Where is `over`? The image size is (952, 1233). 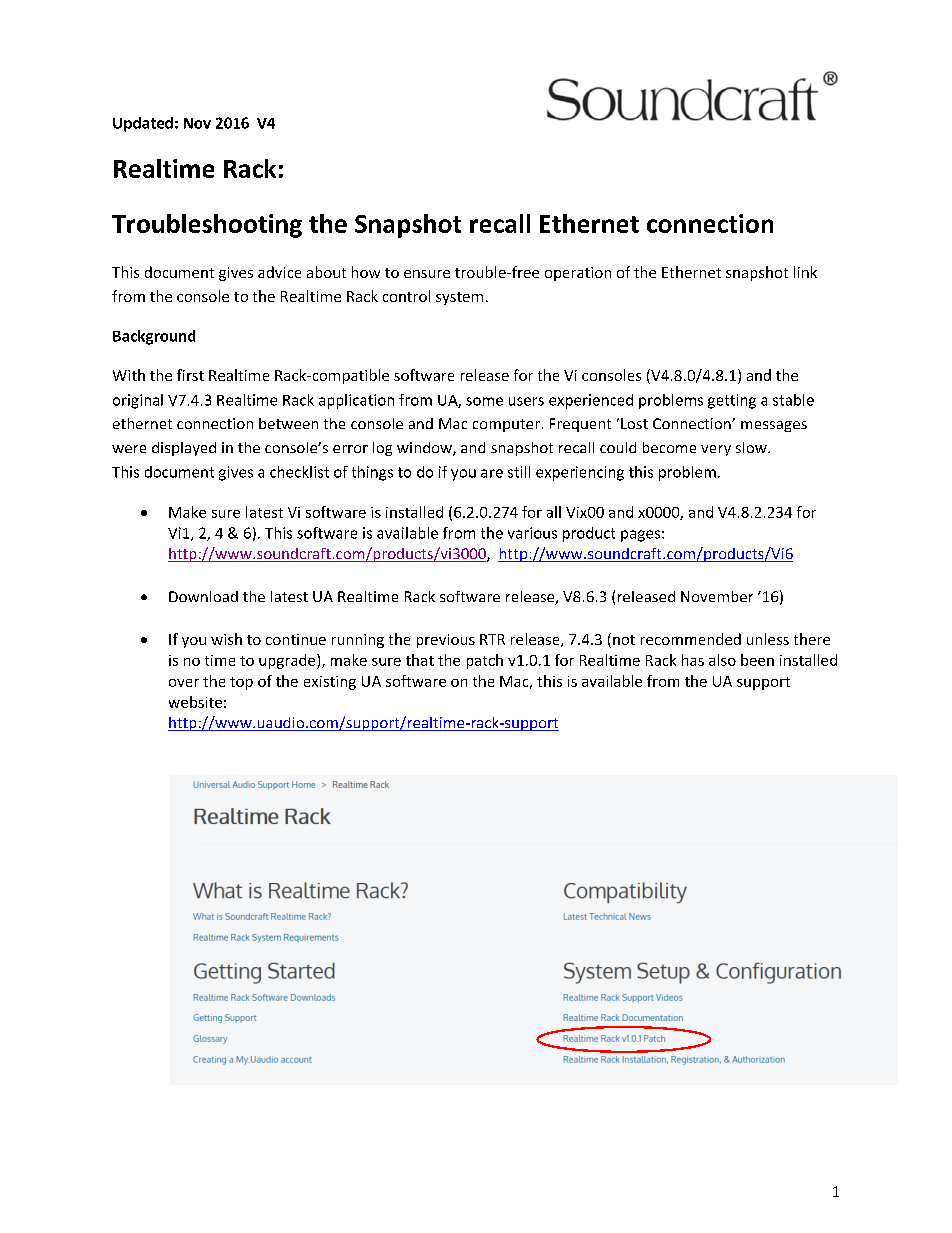
over is located at coordinates (184, 683).
